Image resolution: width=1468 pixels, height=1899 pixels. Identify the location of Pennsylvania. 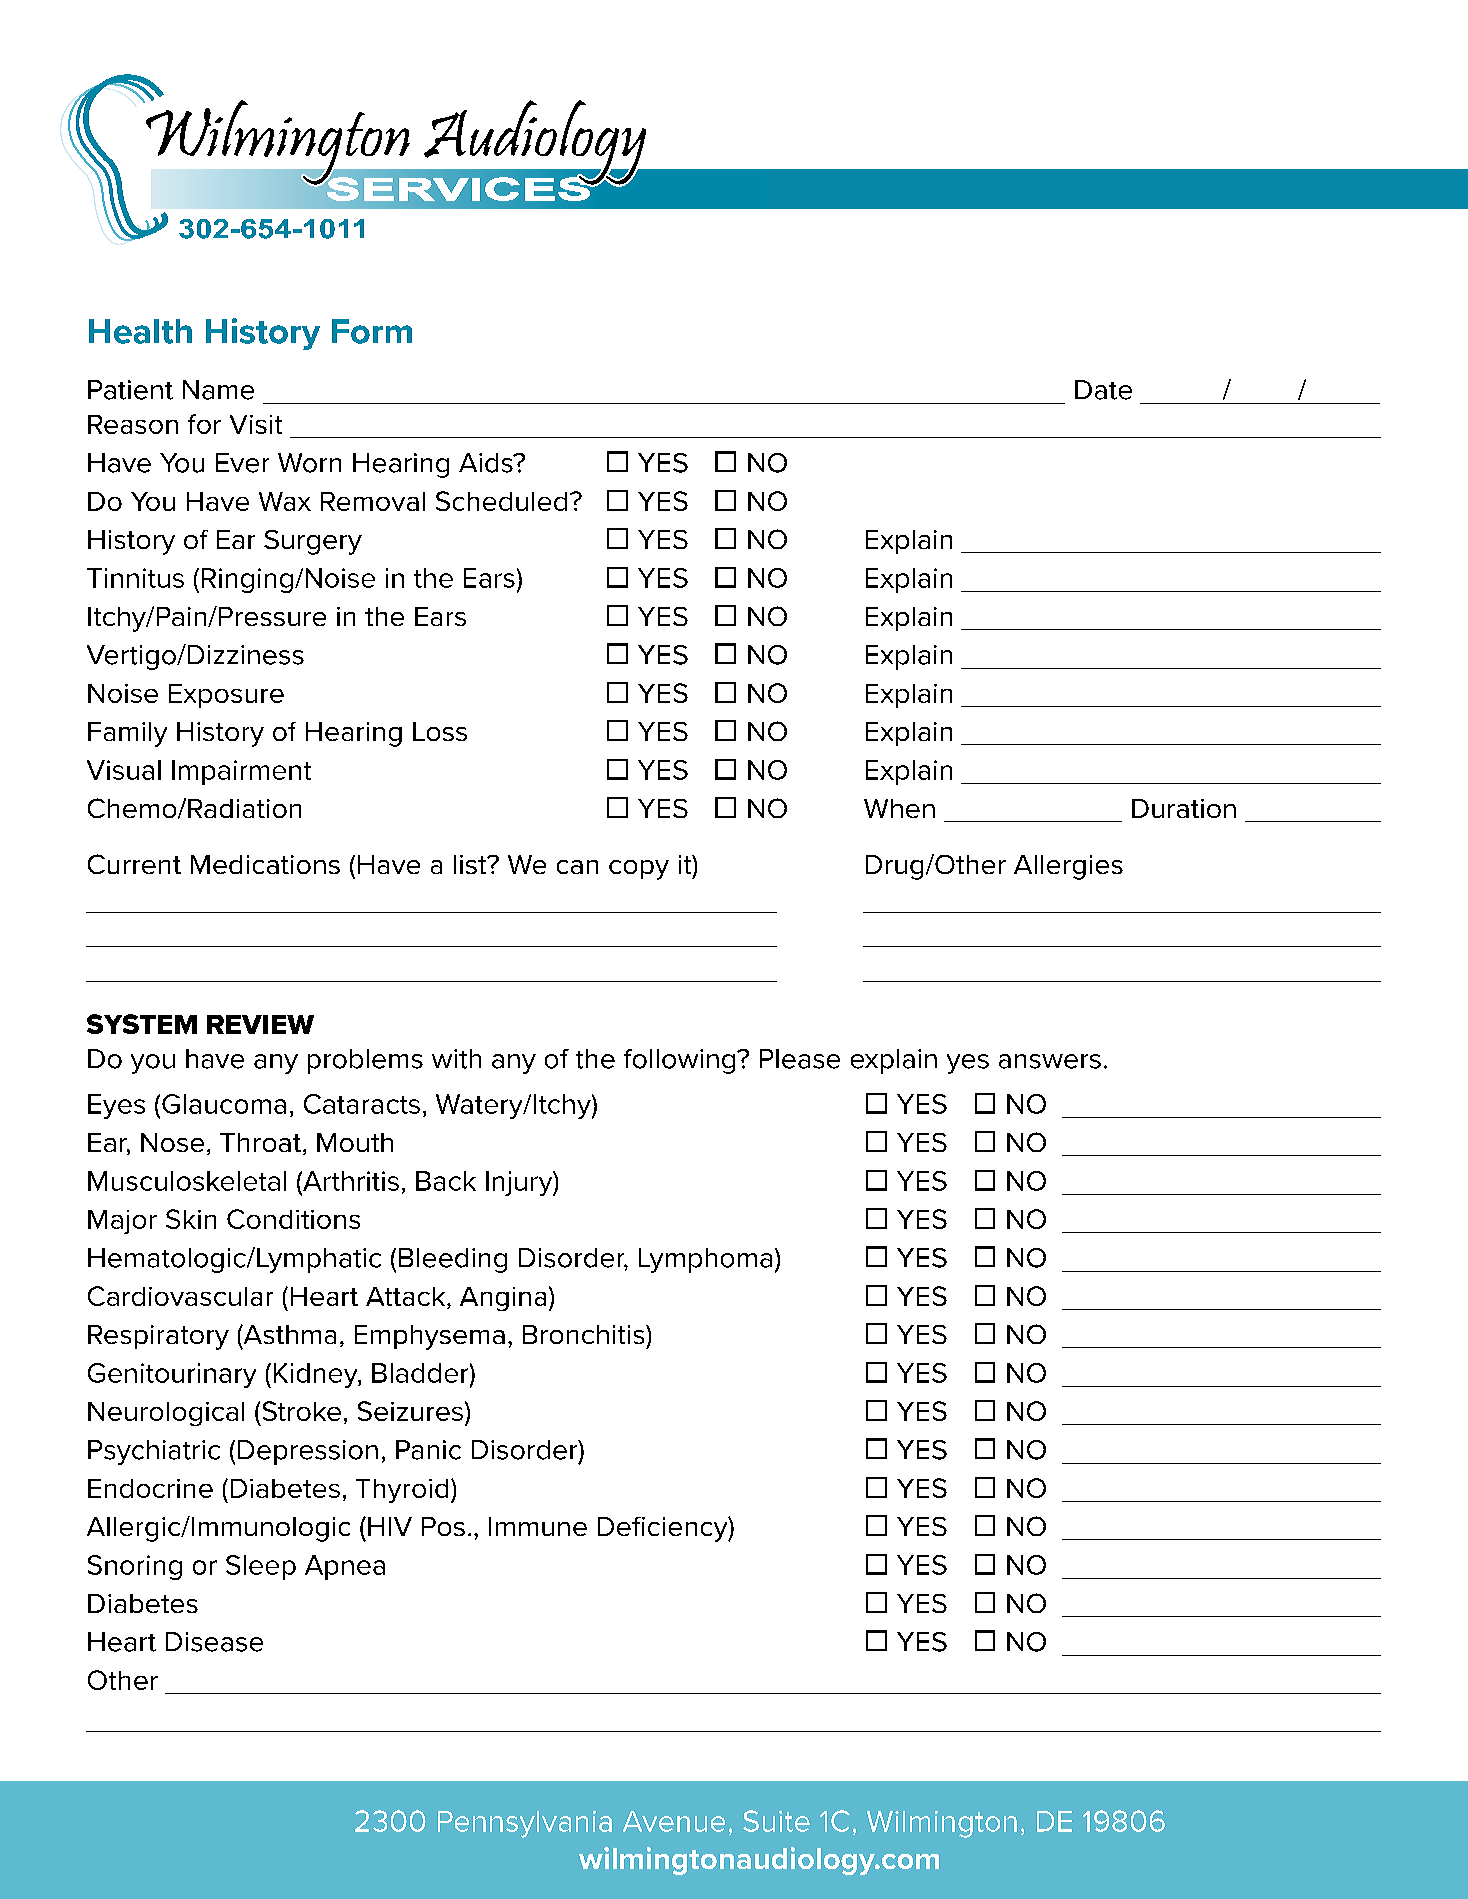
(525, 1824).
